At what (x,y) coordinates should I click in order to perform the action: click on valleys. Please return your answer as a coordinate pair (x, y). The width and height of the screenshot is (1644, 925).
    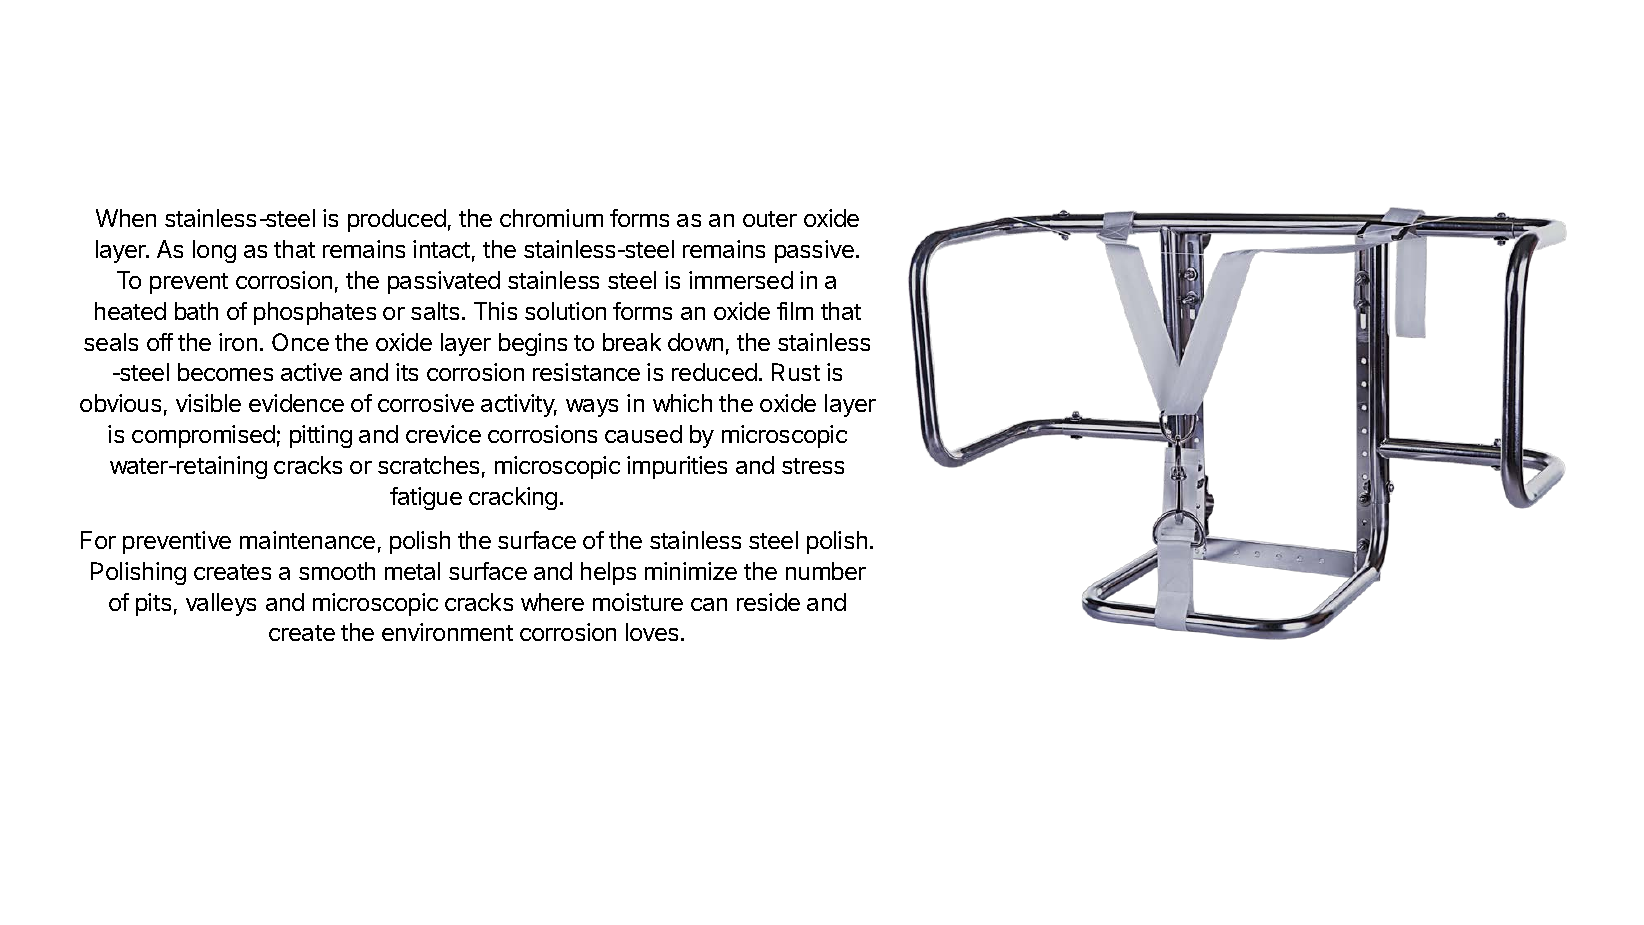
    Looking at the image, I should click on (221, 604).
